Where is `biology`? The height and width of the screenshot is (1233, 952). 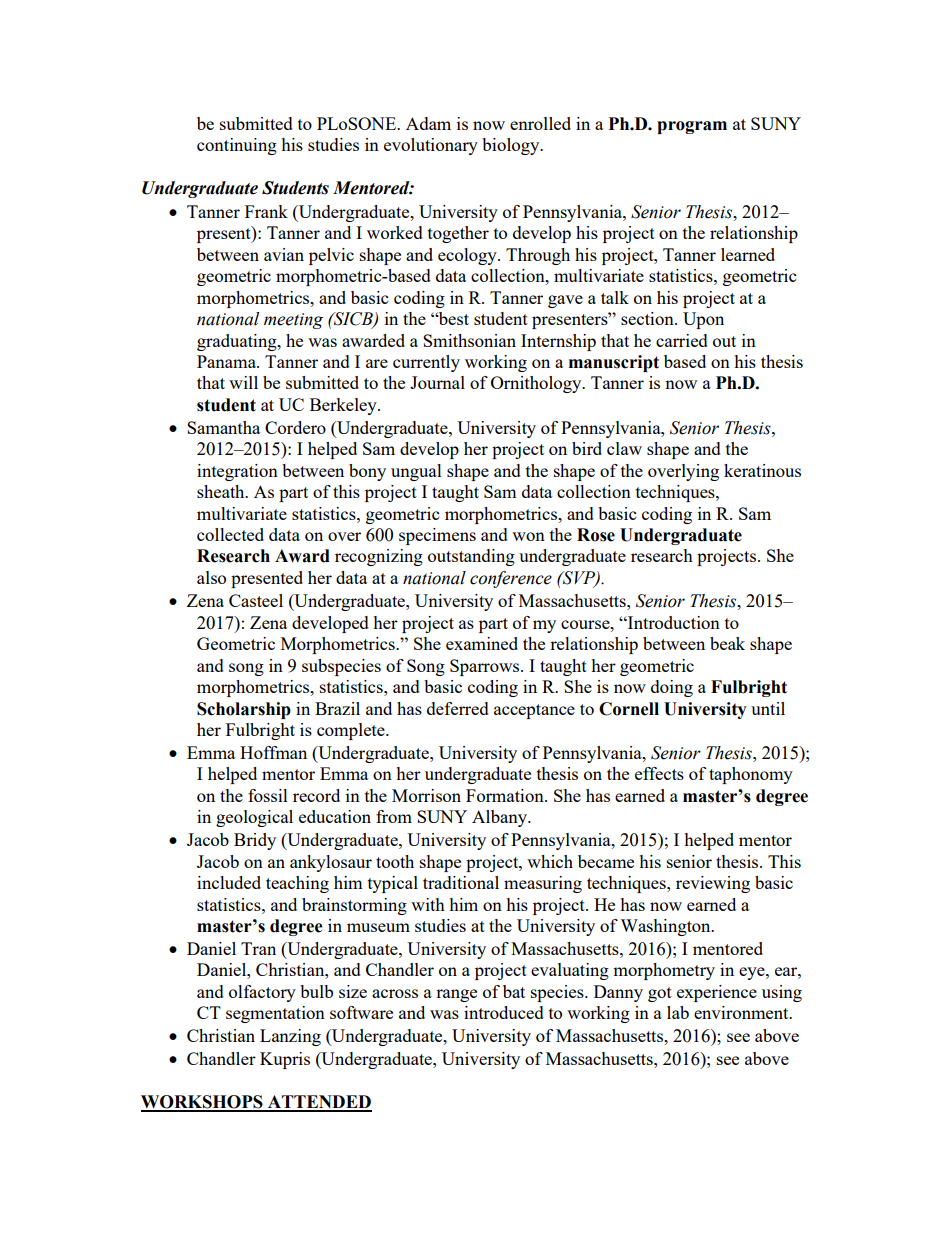
biology is located at coordinates (512, 146).
